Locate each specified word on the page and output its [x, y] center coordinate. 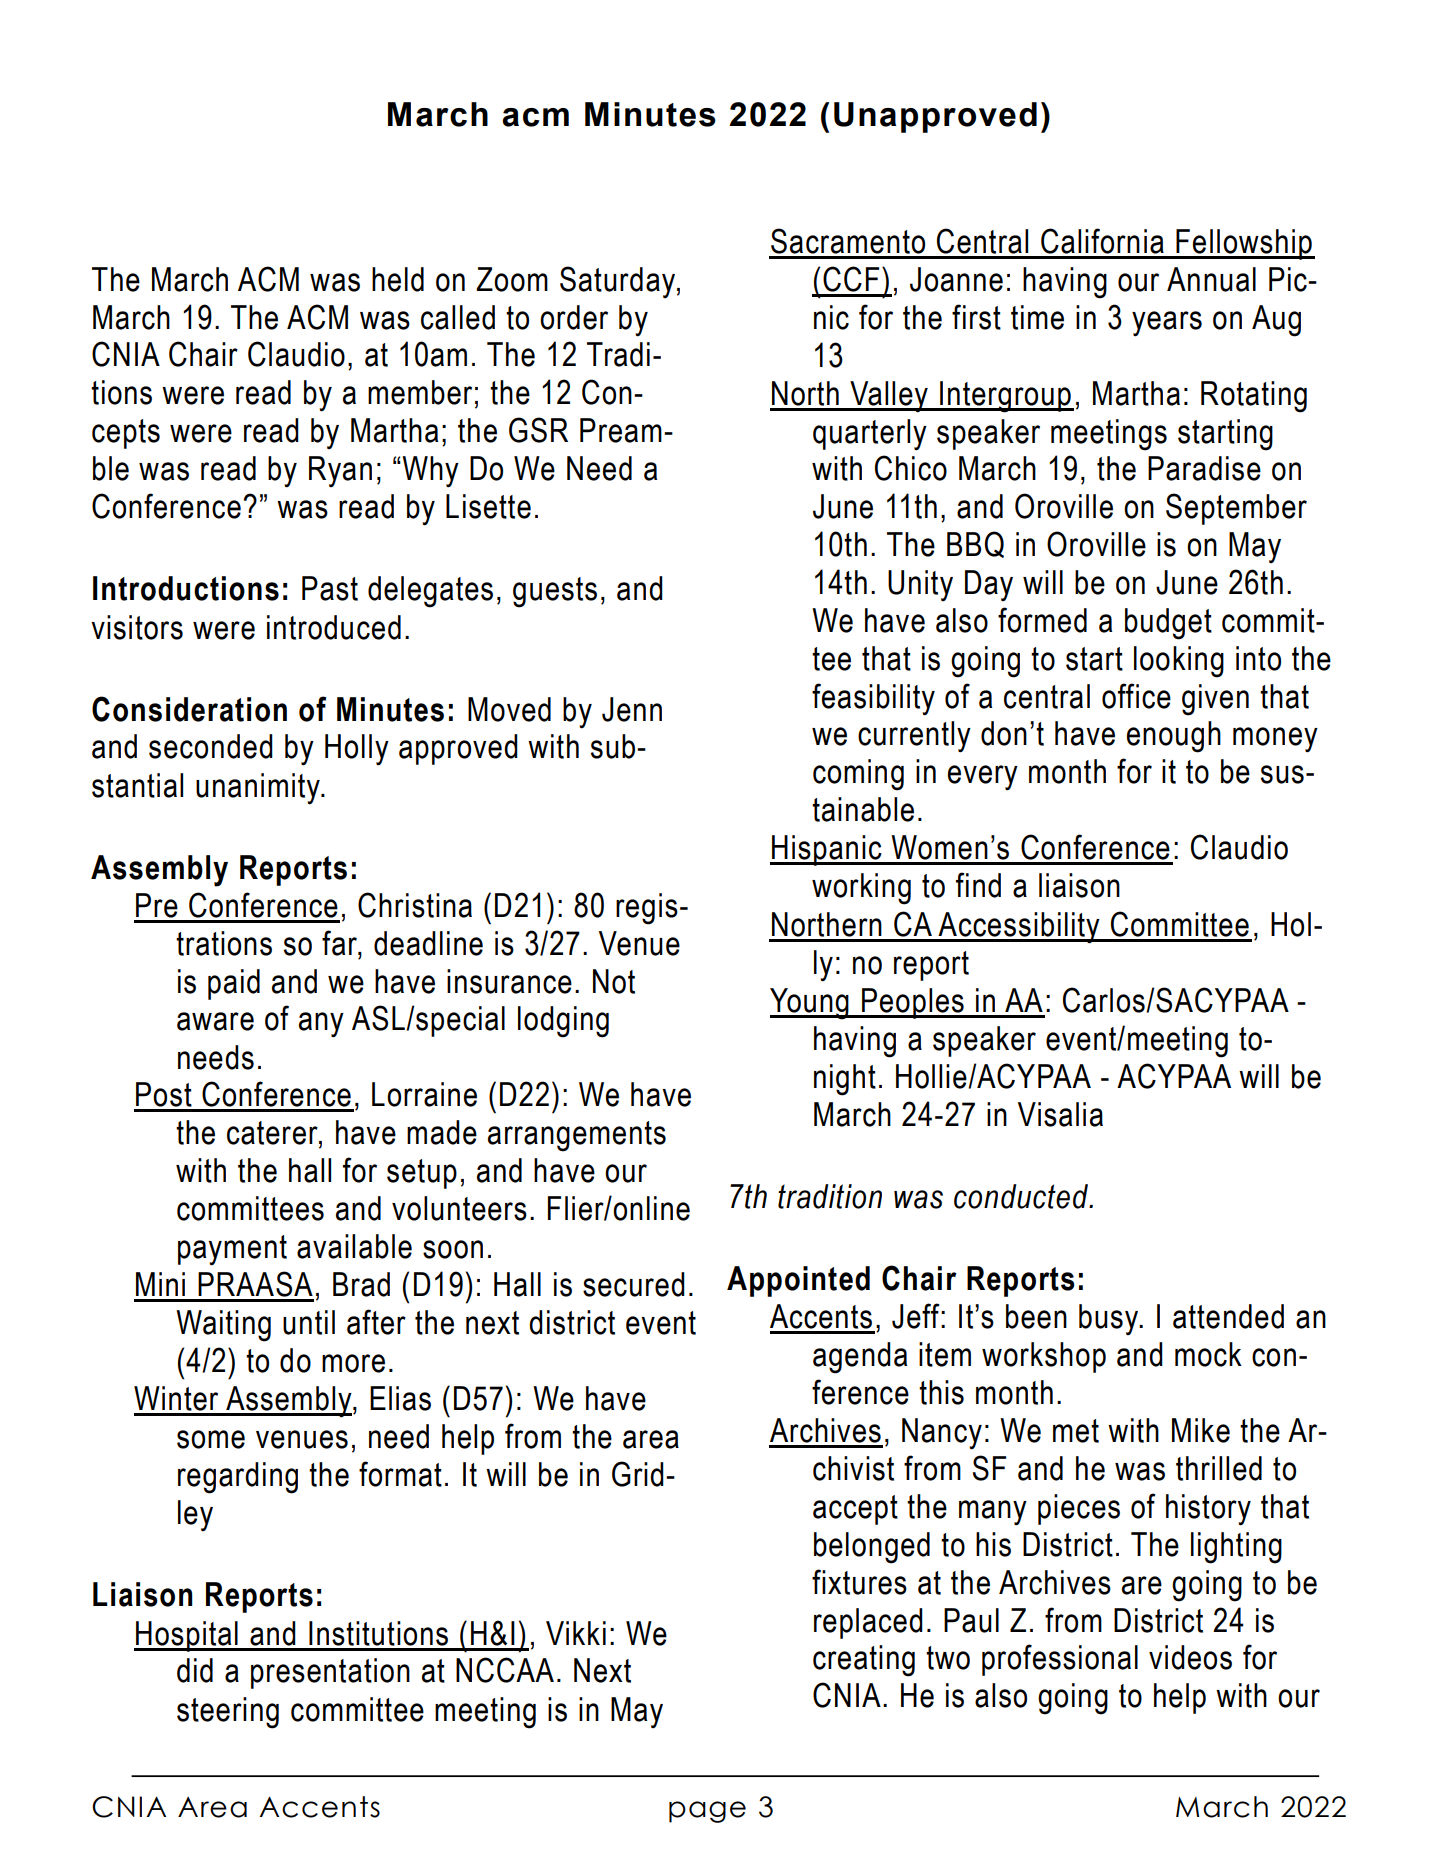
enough [1174, 737]
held [398, 279]
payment [232, 1250]
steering [228, 1713]
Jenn [632, 709]
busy [1110, 1319]
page [707, 1812]
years [1167, 324]
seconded [211, 746]
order [574, 317]
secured [634, 1284]
